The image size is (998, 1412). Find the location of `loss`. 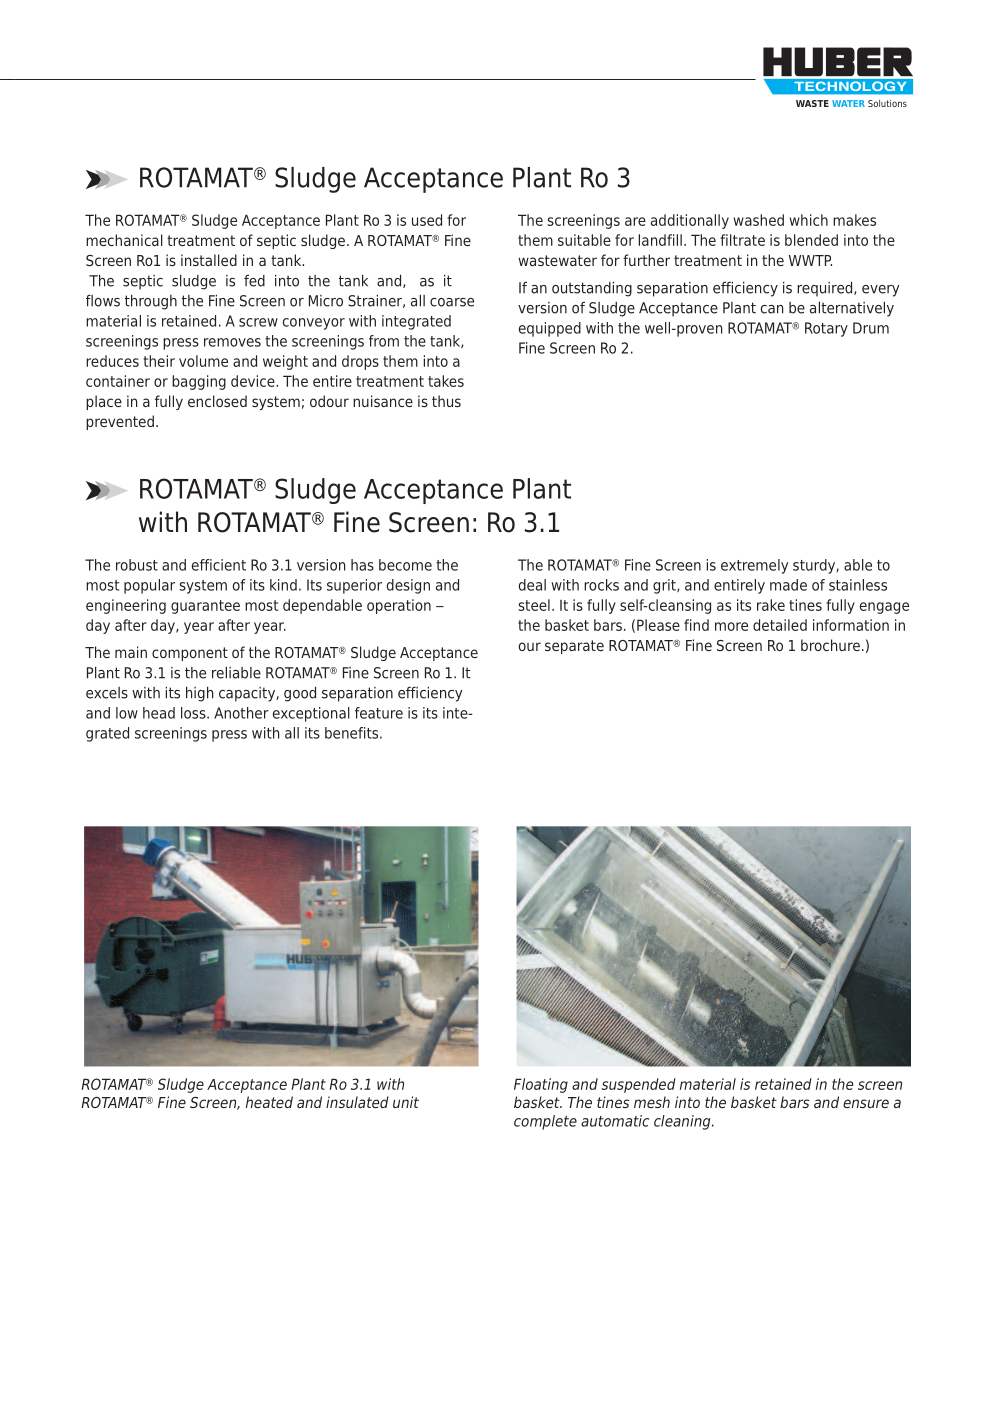

loss is located at coordinates (194, 713).
